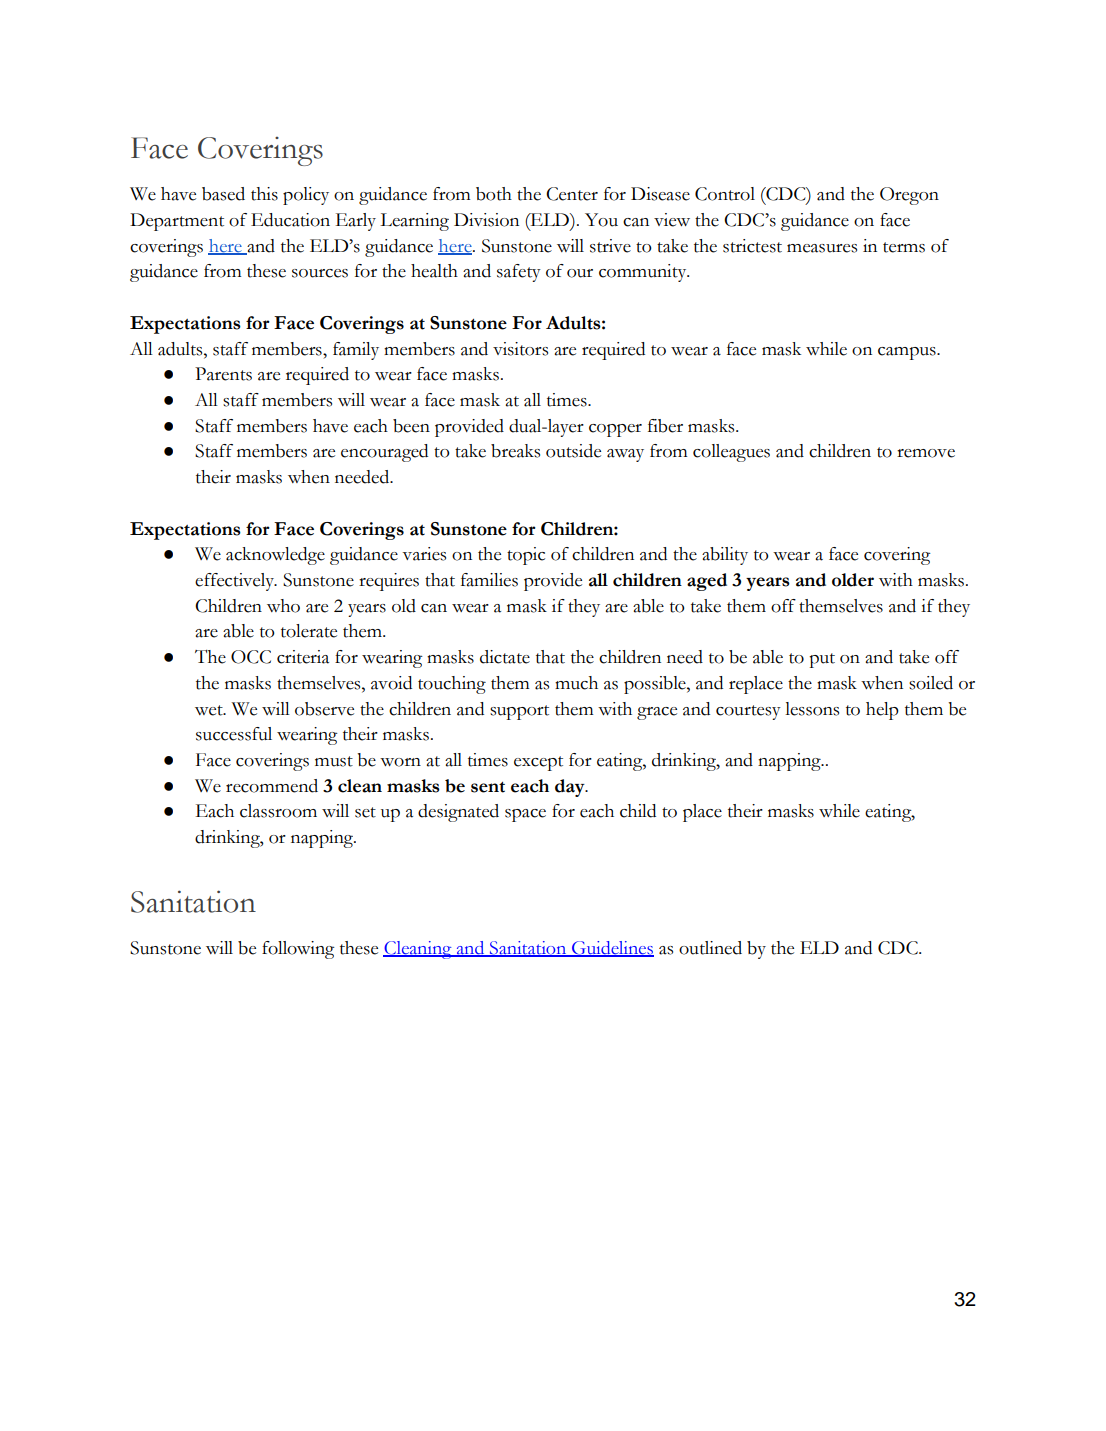 The width and height of the image is (1106, 1431). What do you see at coordinates (298, 950) in the image?
I see `following` at bounding box center [298, 950].
